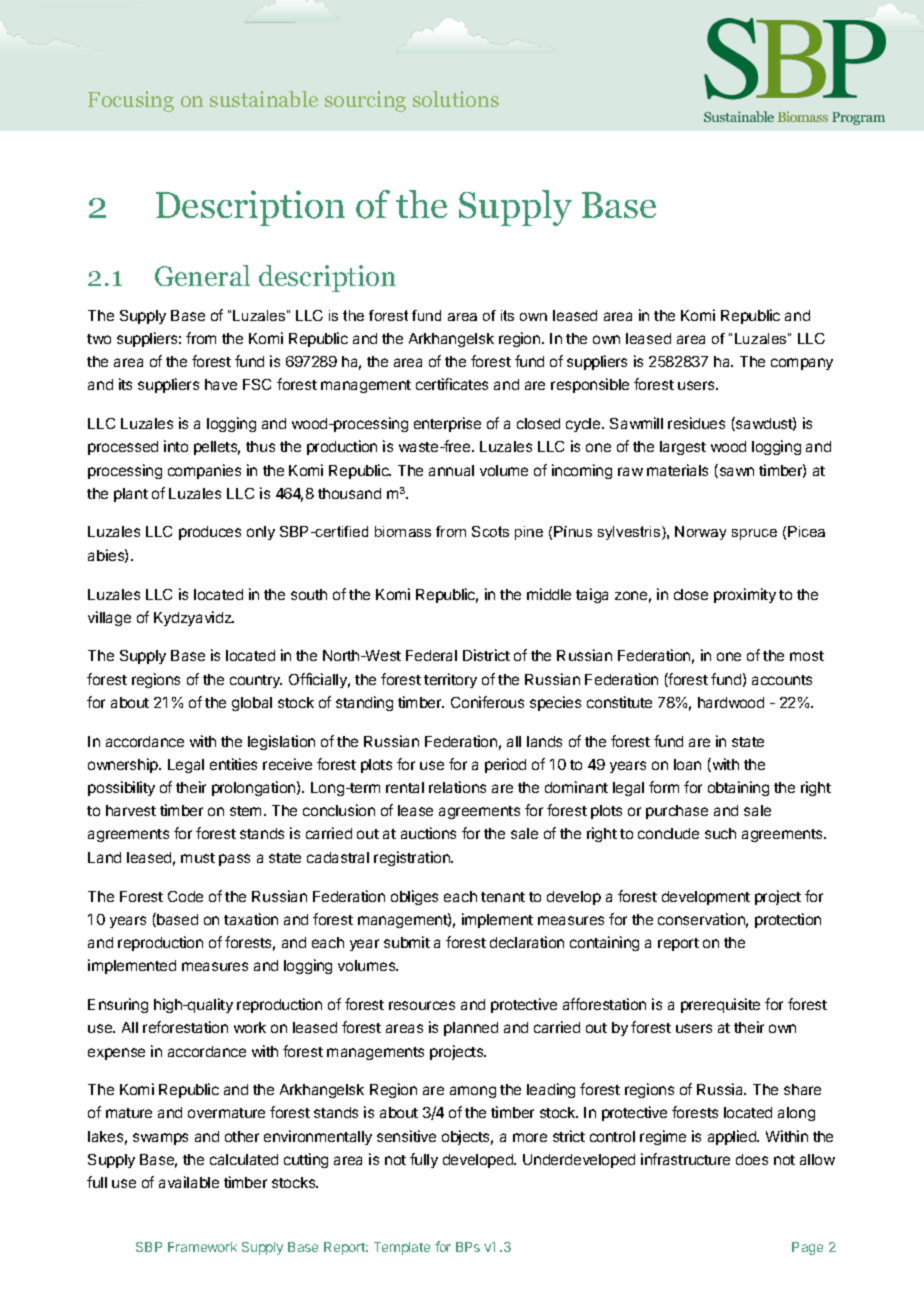 This page has height=1308, width=924. What do you see at coordinates (407, 942) in the page?
I see `submit` at bounding box center [407, 942].
